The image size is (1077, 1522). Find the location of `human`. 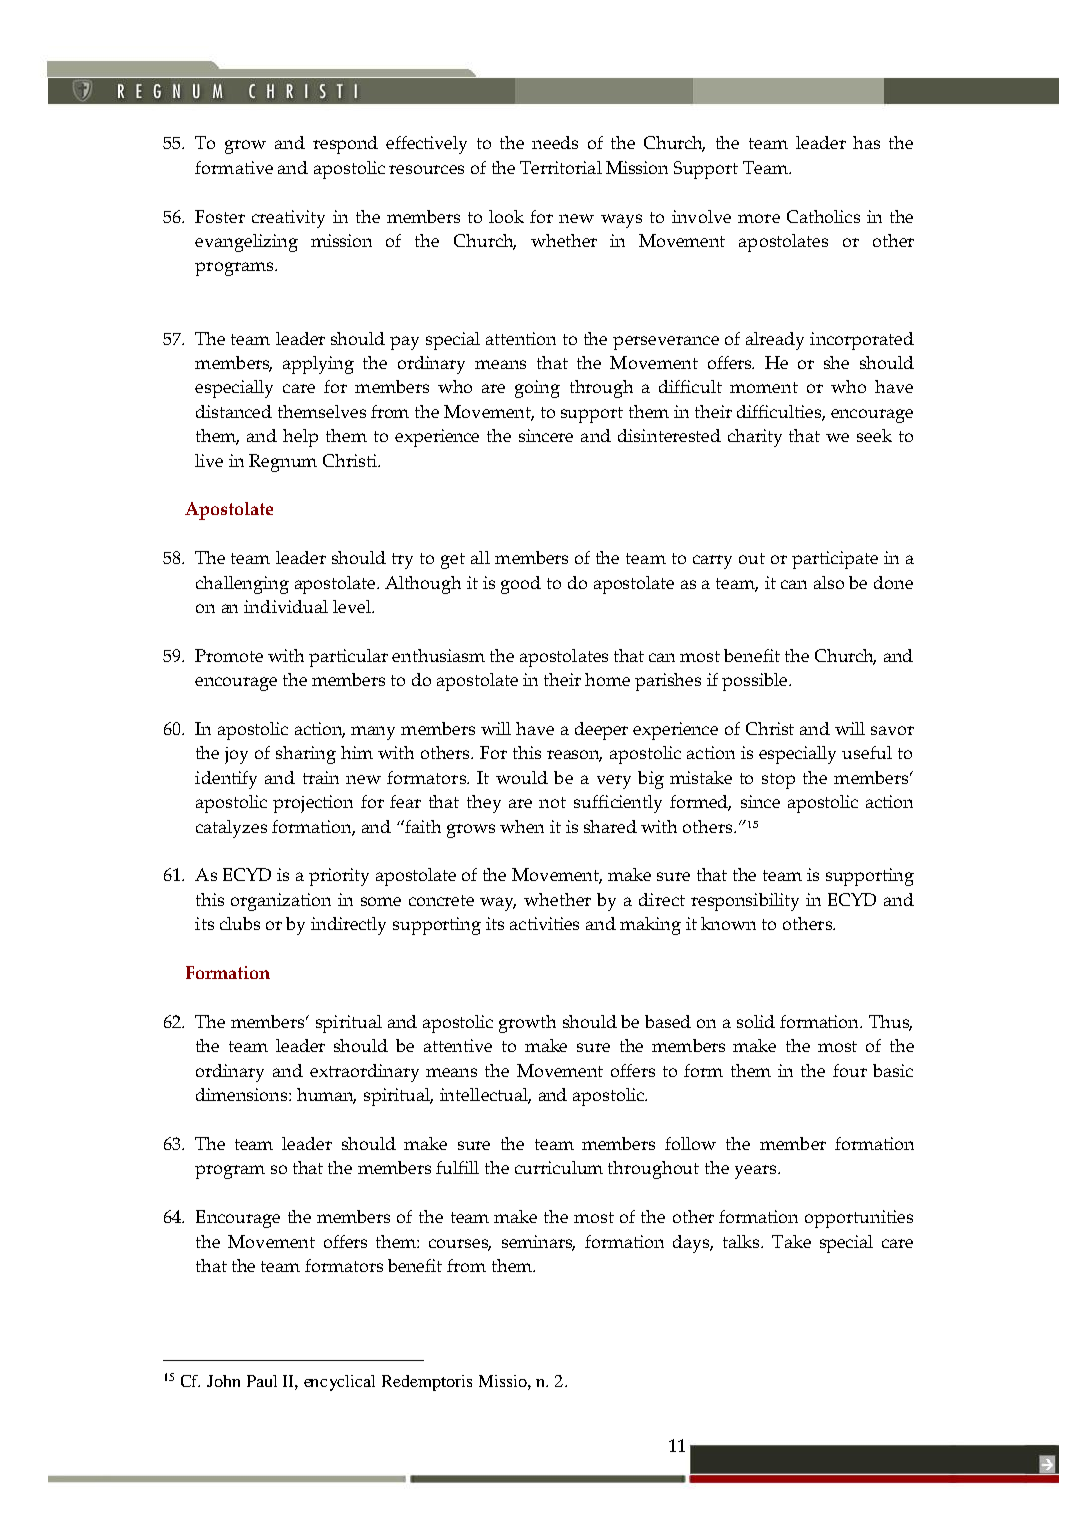

human is located at coordinates (326, 1096).
